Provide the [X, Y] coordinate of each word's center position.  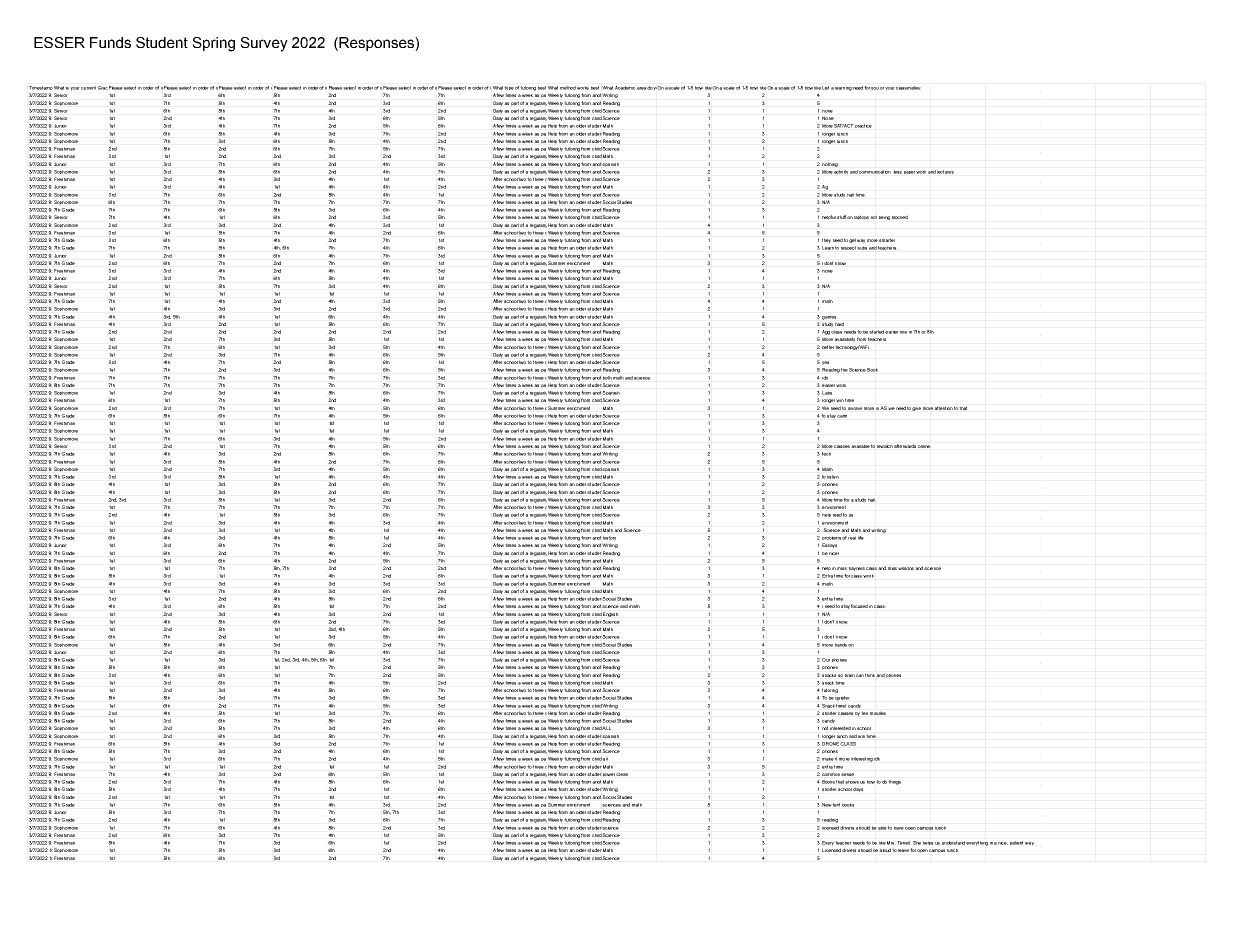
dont [828, 263]
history [609, 538]
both [607, 378]
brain [850, 675]
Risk [526, 88]
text [836, 805]
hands [841, 645]
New [827, 805]
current [88, 88]
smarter [887, 240]
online [924, 446]
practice [863, 126]
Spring [213, 44]
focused [859, 606]
